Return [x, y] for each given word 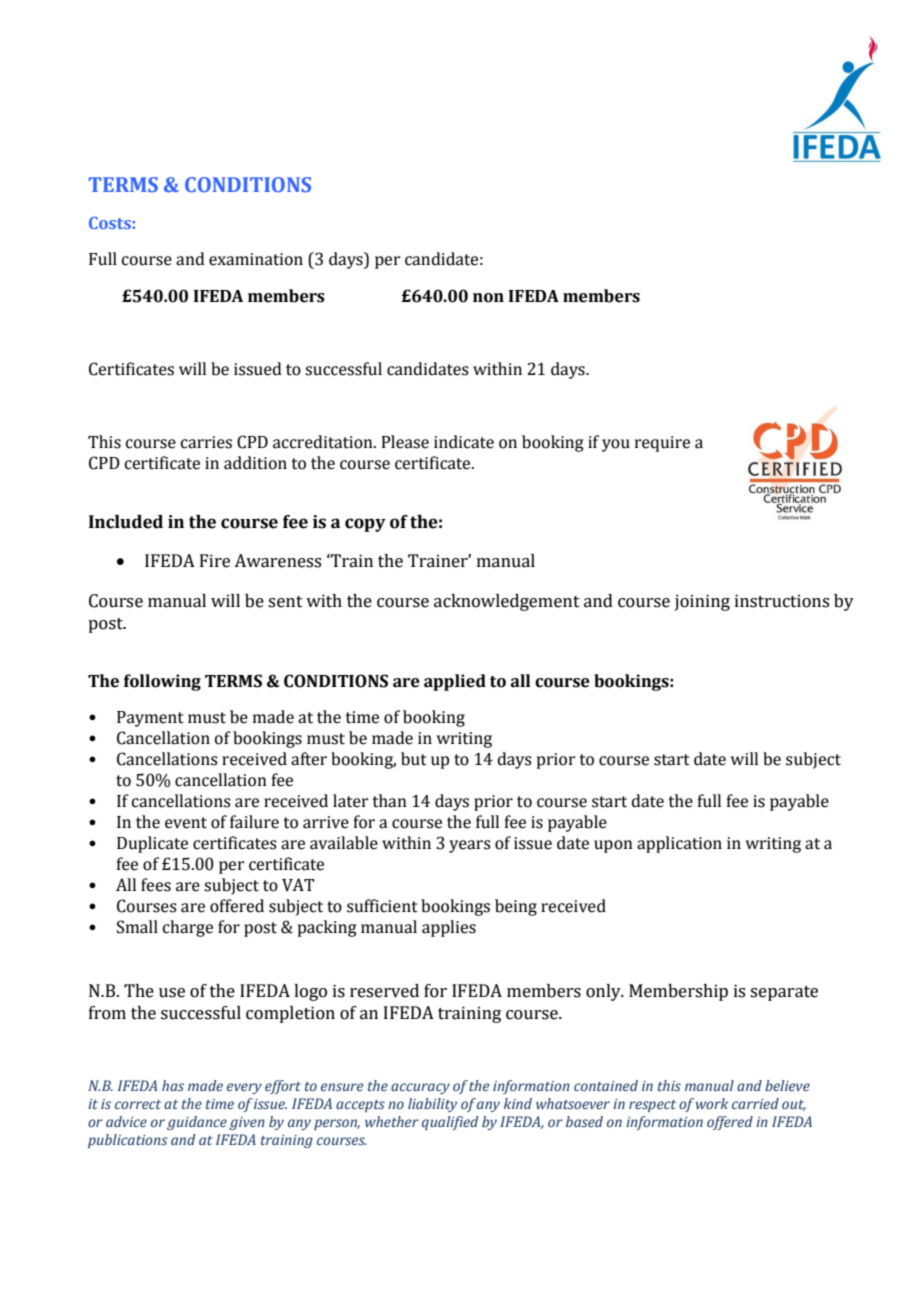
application [679, 844]
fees [156, 885]
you [616, 445]
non [488, 298]
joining [702, 602]
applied [455, 682]
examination [256, 259]
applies [449, 928]
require [662, 444]
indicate [464, 442]
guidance [197, 1123]
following [162, 682]
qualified [450, 1123]
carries [206, 442]
